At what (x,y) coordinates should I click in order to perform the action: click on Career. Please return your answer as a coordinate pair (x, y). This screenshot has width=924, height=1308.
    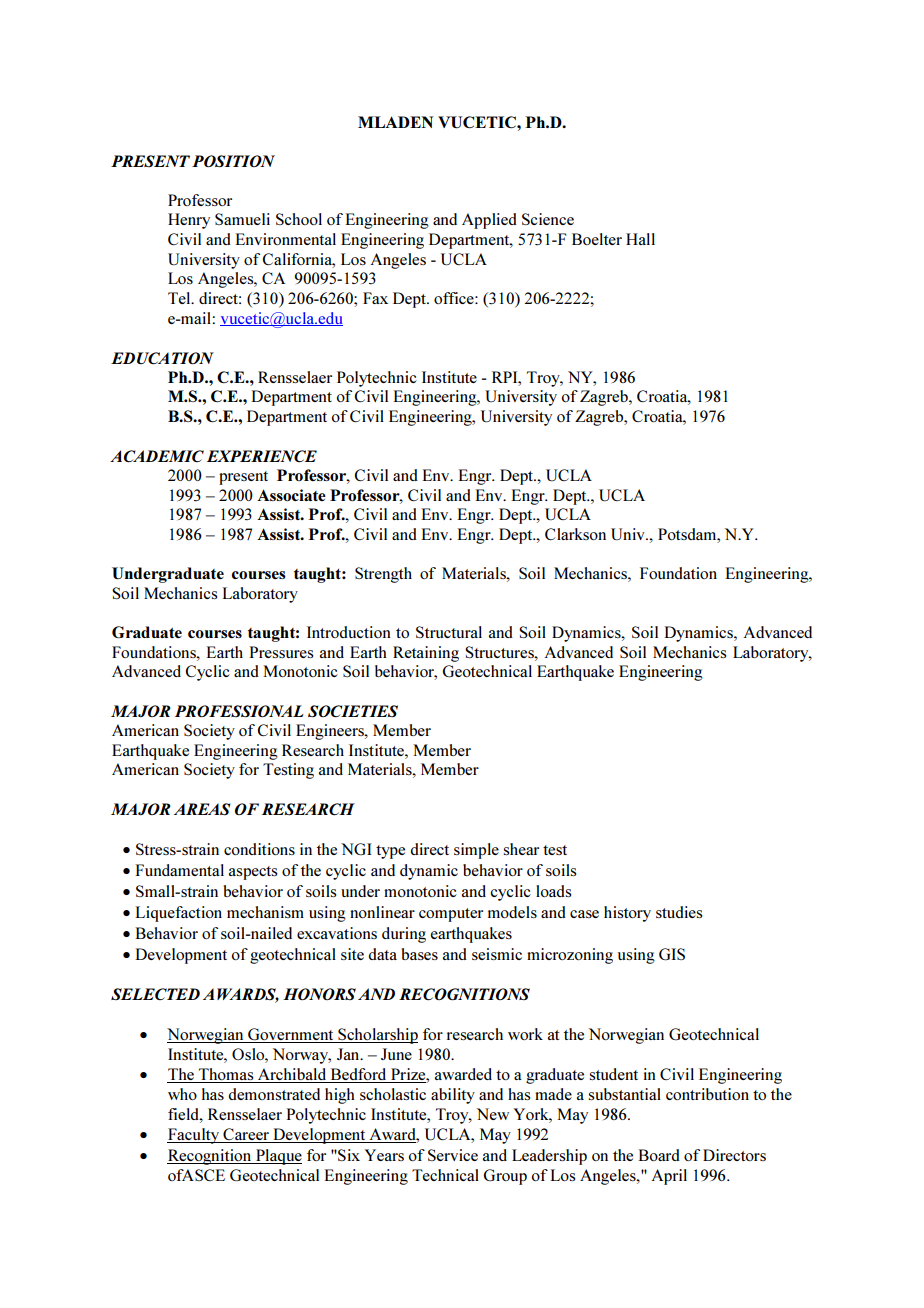
    Looking at the image, I should click on (246, 1135).
